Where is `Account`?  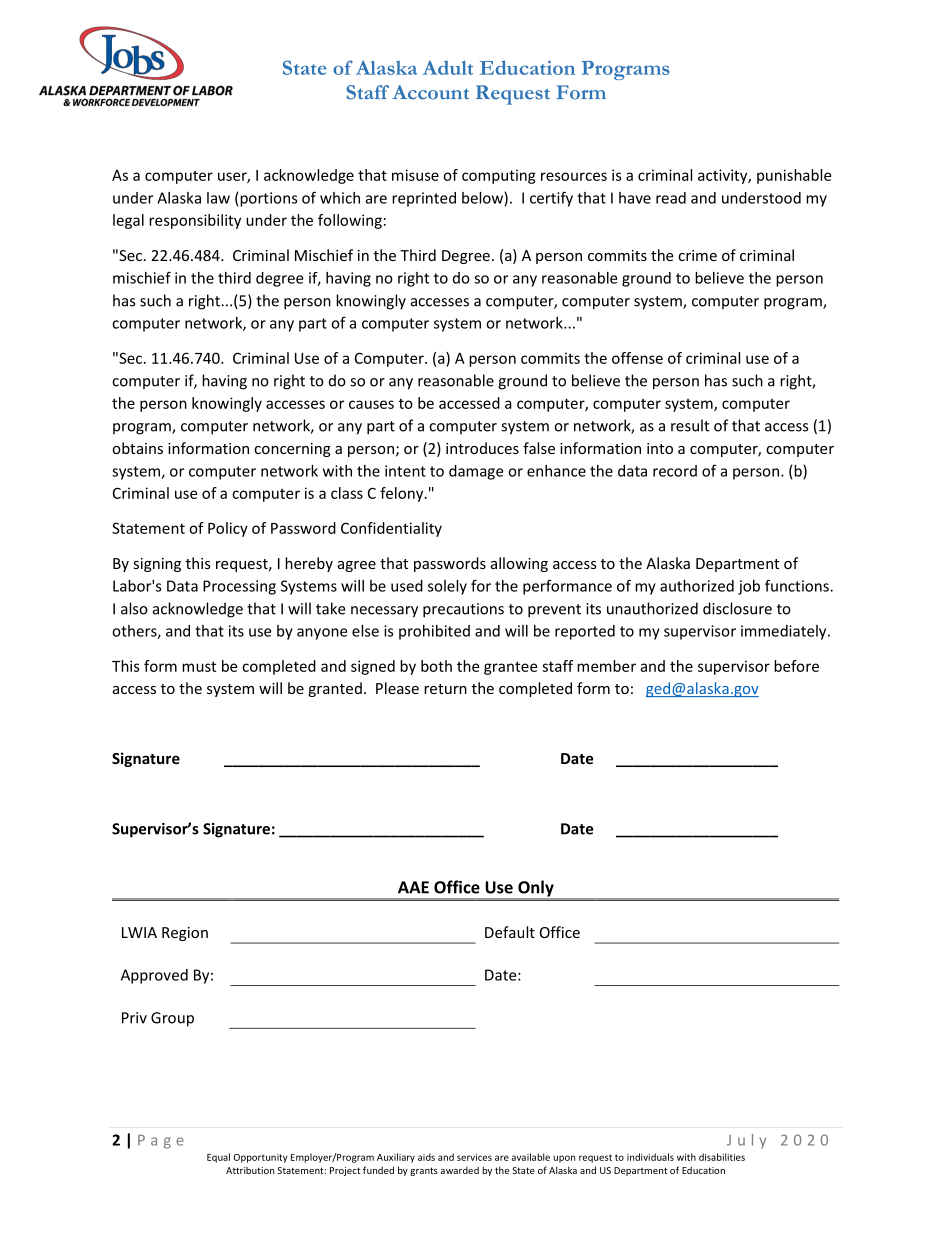 Account is located at coordinates (430, 92).
